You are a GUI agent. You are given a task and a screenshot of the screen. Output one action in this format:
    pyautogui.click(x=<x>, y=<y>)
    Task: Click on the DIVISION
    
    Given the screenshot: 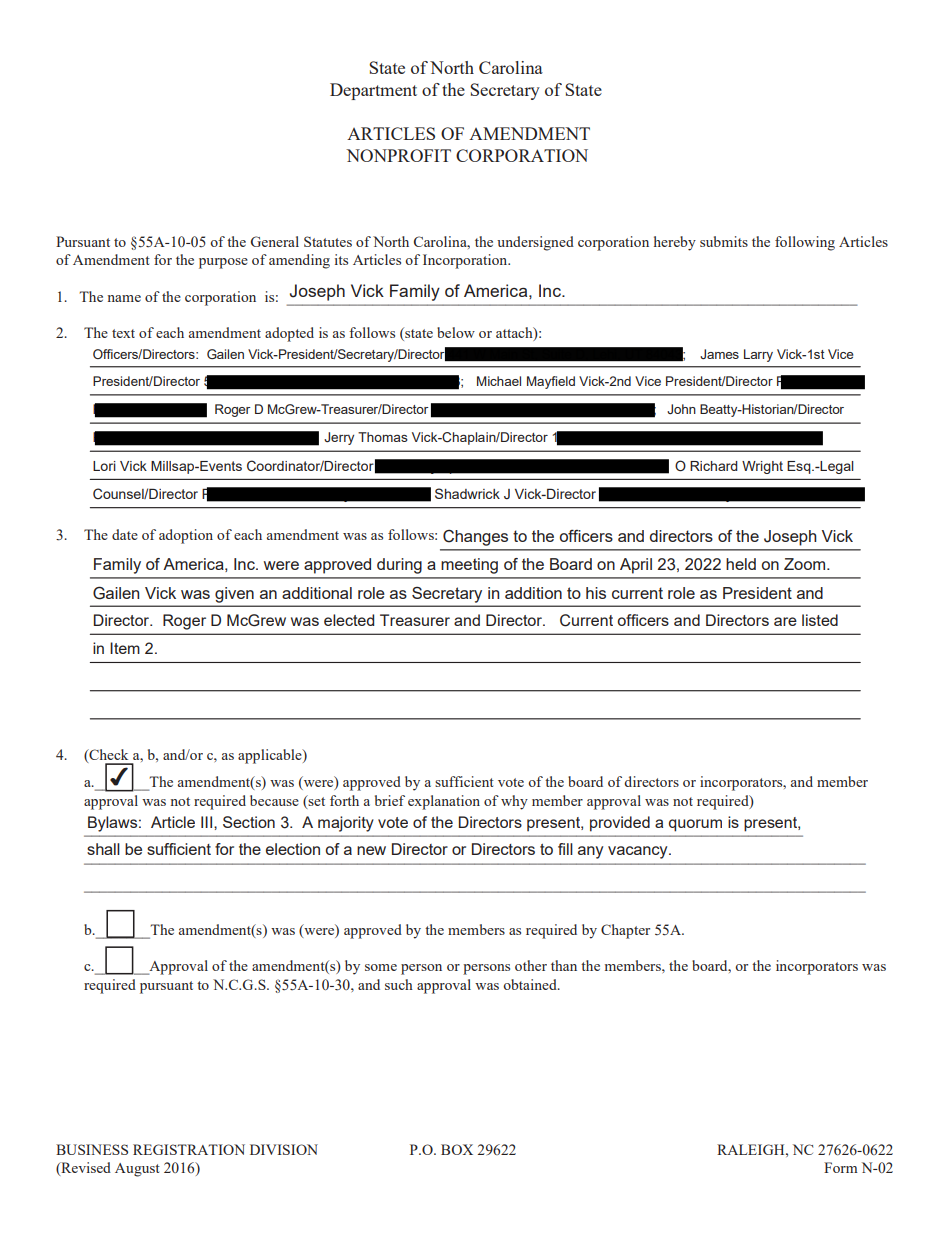 What is the action you would take?
    pyautogui.click(x=284, y=1149)
